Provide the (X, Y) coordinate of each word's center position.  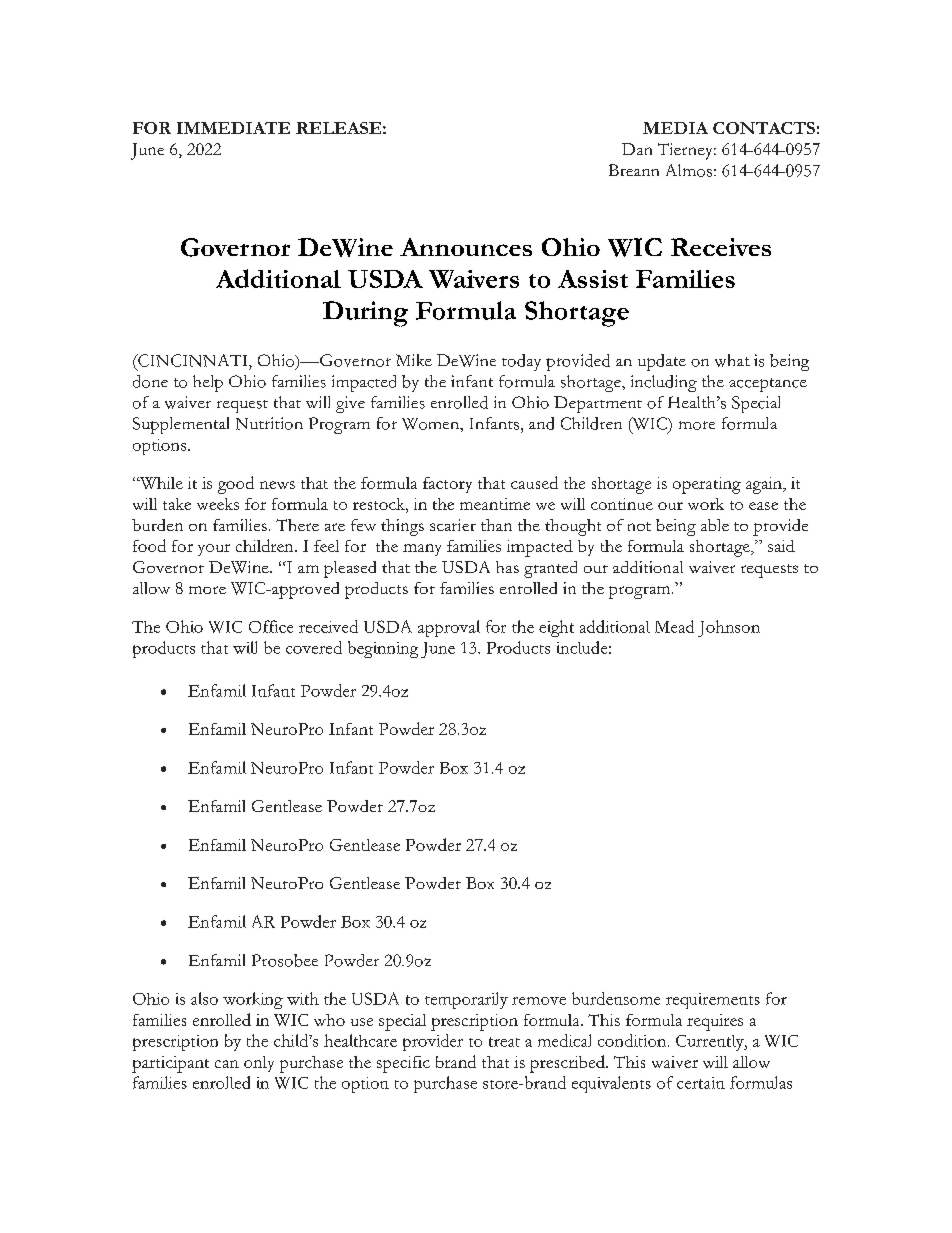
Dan (637, 149)
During (365, 314)
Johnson (729, 628)
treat (504, 1042)
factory (447, 485)
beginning (383, 649)
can (227, 1064)
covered (314, 647)
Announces (466, 247)
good (236, 485)
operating (707, 485)
